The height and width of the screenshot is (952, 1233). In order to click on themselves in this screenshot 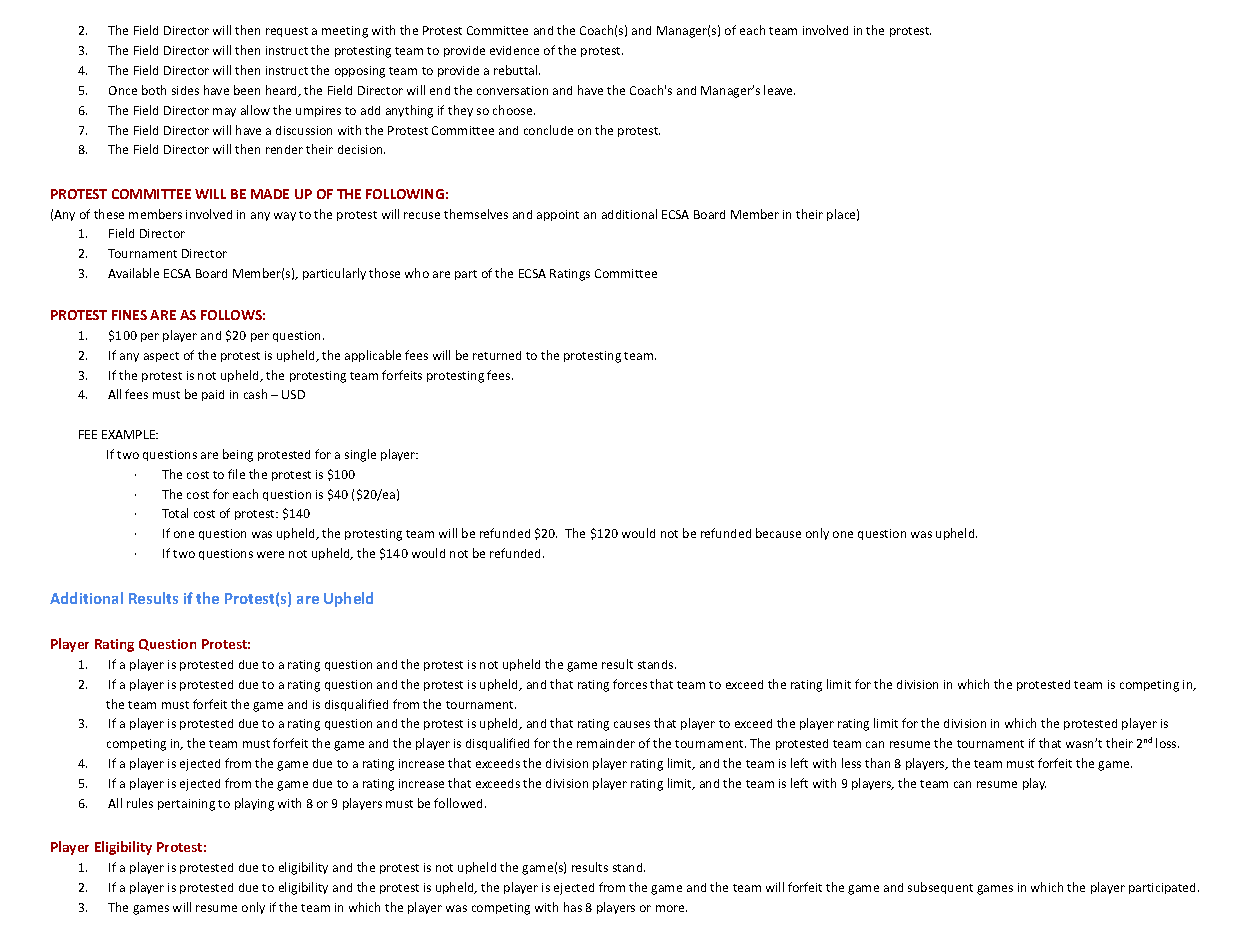, I will do `click(476, 214)`.
